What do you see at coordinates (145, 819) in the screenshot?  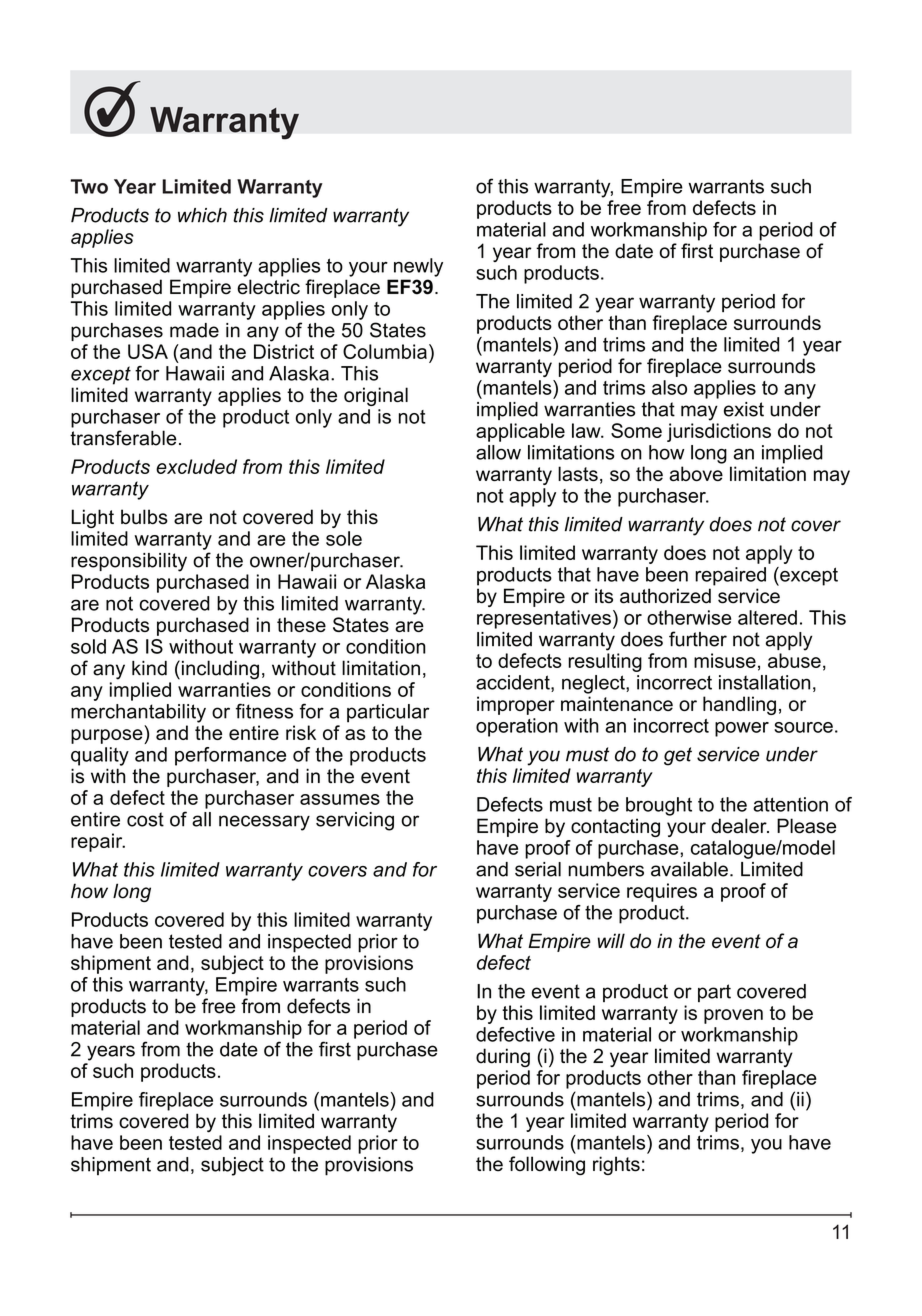 I see `cost` at bounding box center [145, 819].
